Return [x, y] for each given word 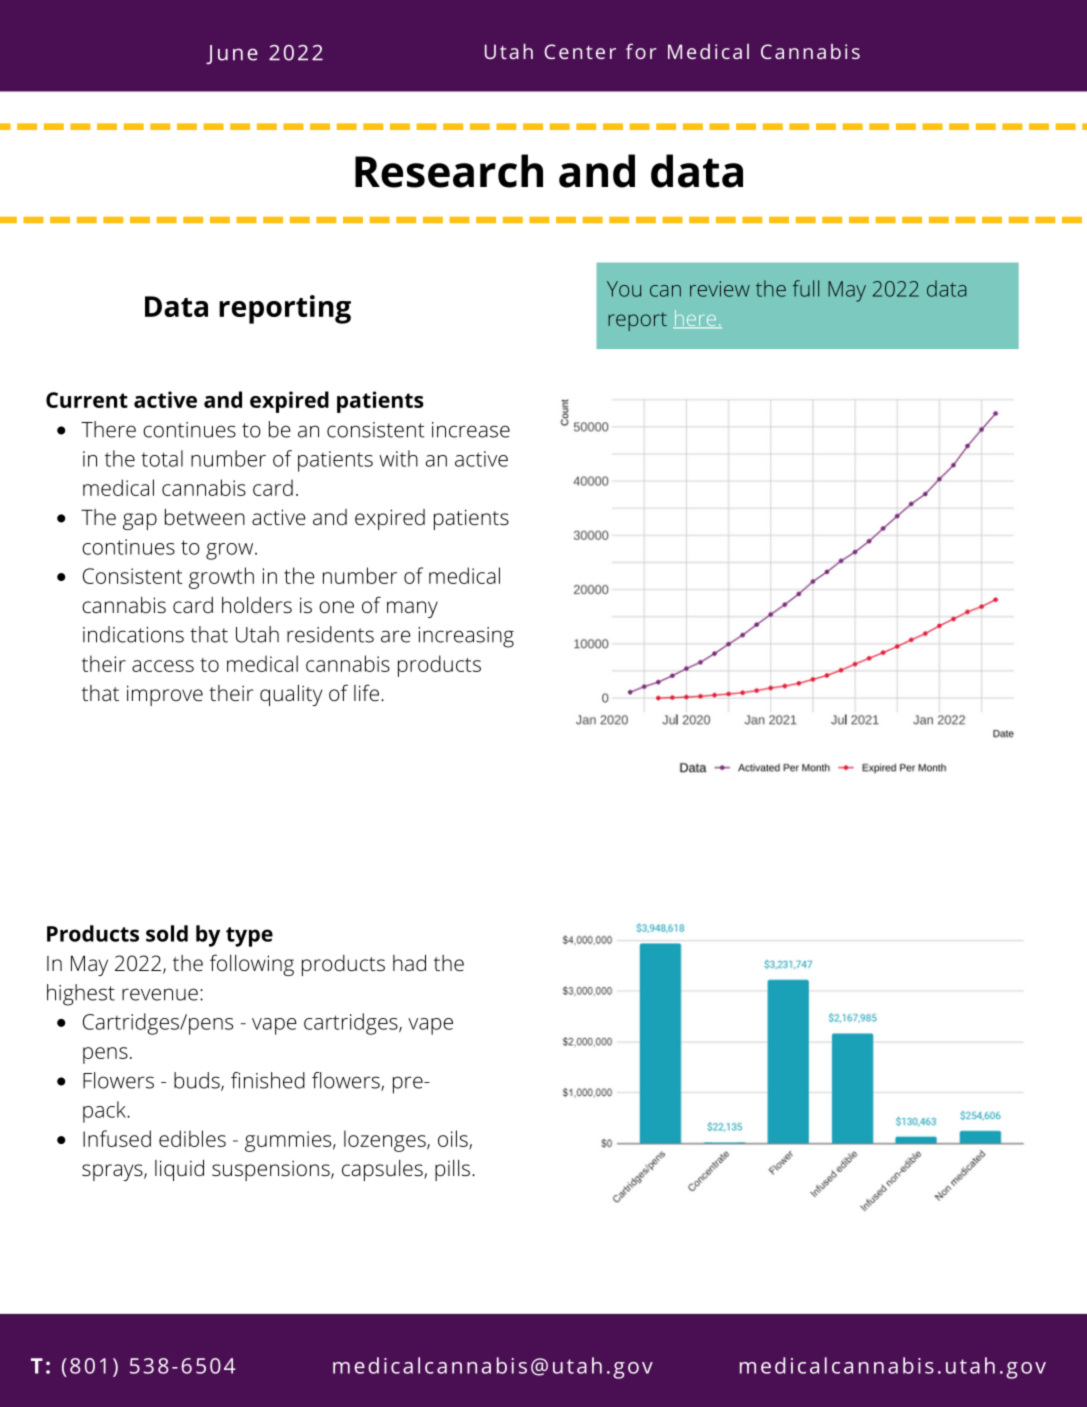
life [366, 692]
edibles [192, 1138]
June [232, 54]
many [412, 609]
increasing [466, 637]
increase [471, 430]
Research [449, 171]
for [641, 51]
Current [87, 400]
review [720, 289]
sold [167, 933]
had [409, 963]
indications [133, 634]
